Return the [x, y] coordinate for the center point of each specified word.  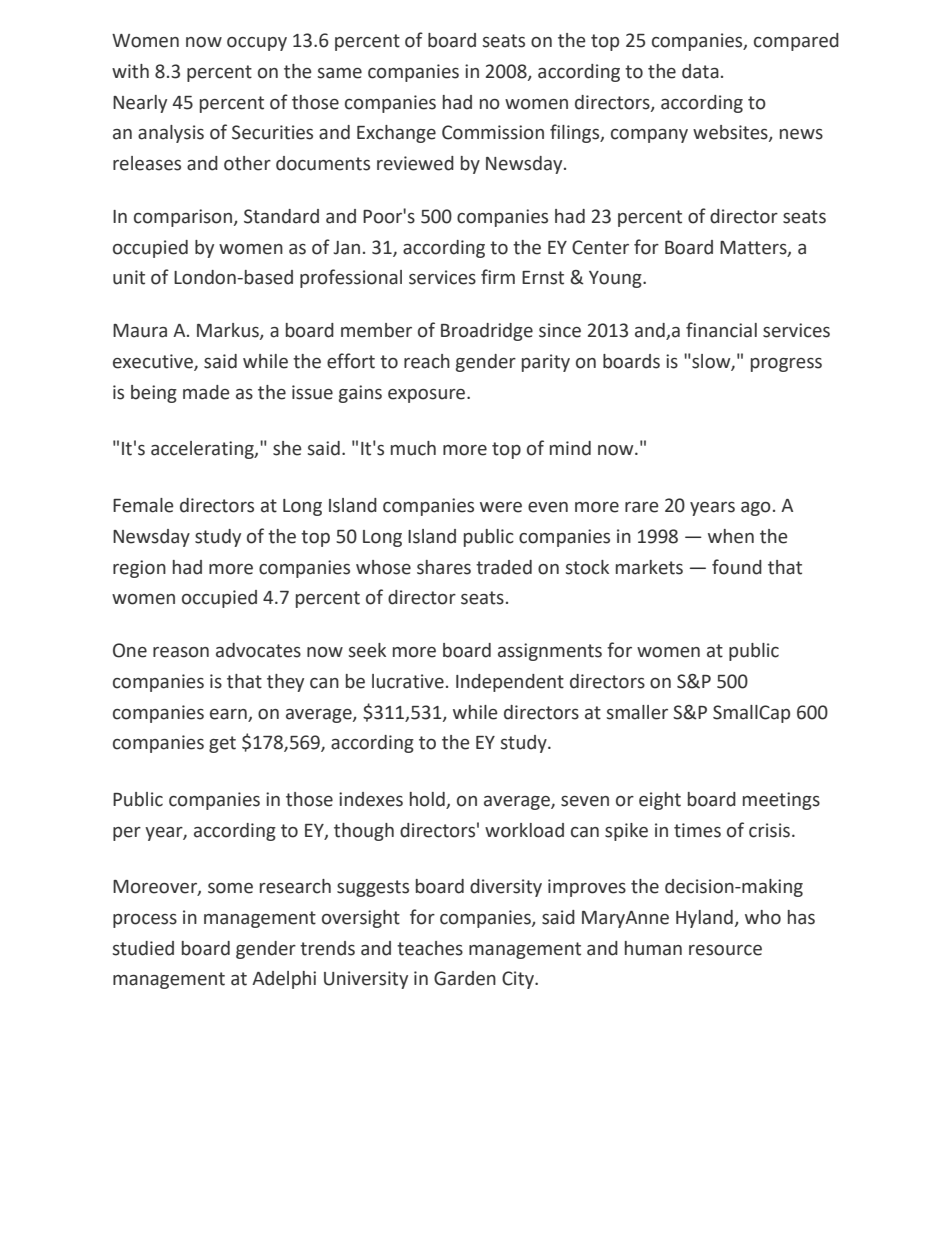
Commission [493, 132]
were [501, 507]
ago [756, 509]
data [700, 71]
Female [143, 505]
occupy [257, 44]
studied [143, 948]
